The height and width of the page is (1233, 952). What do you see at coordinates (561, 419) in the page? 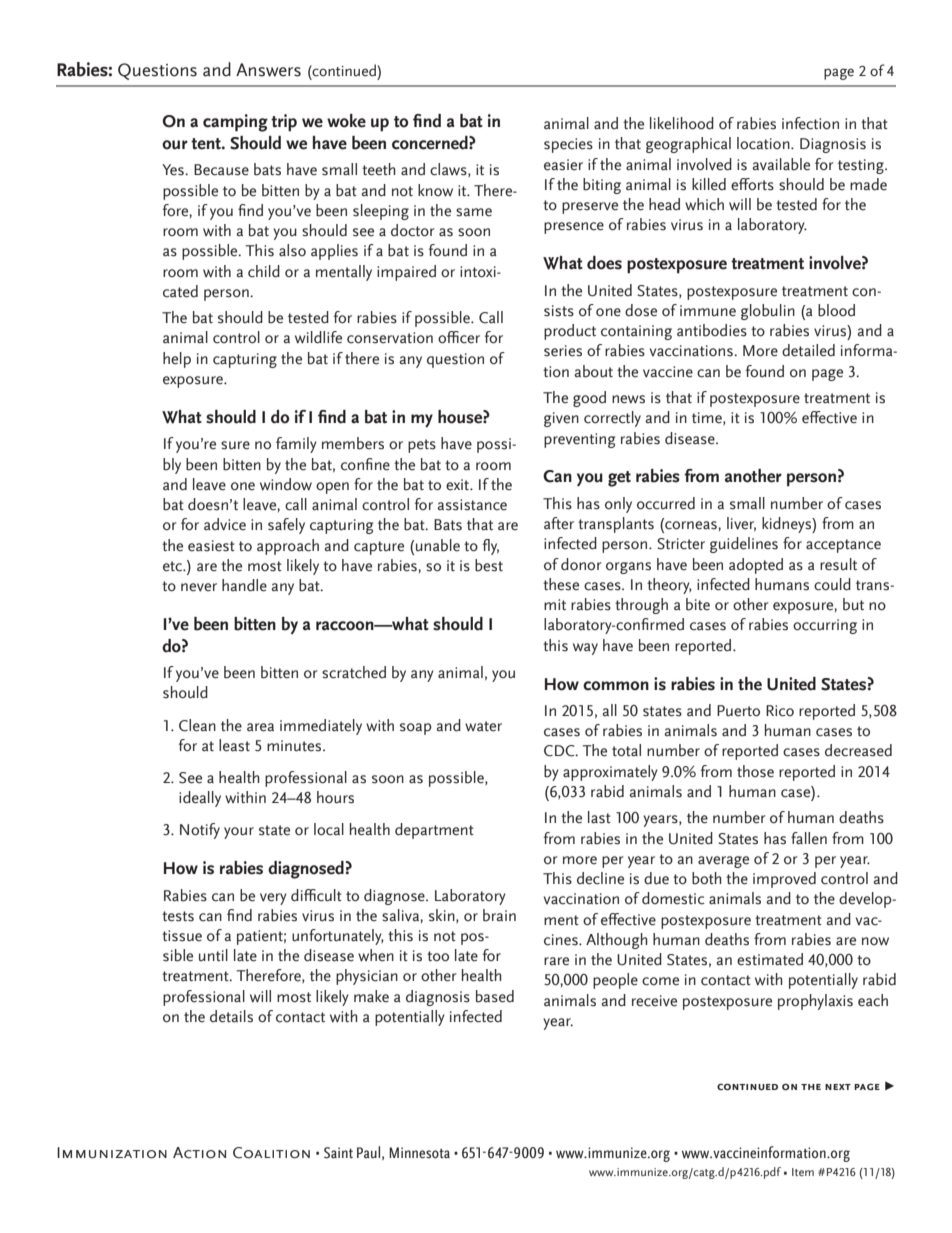
I see `given` at bounding box center [561, 419].
